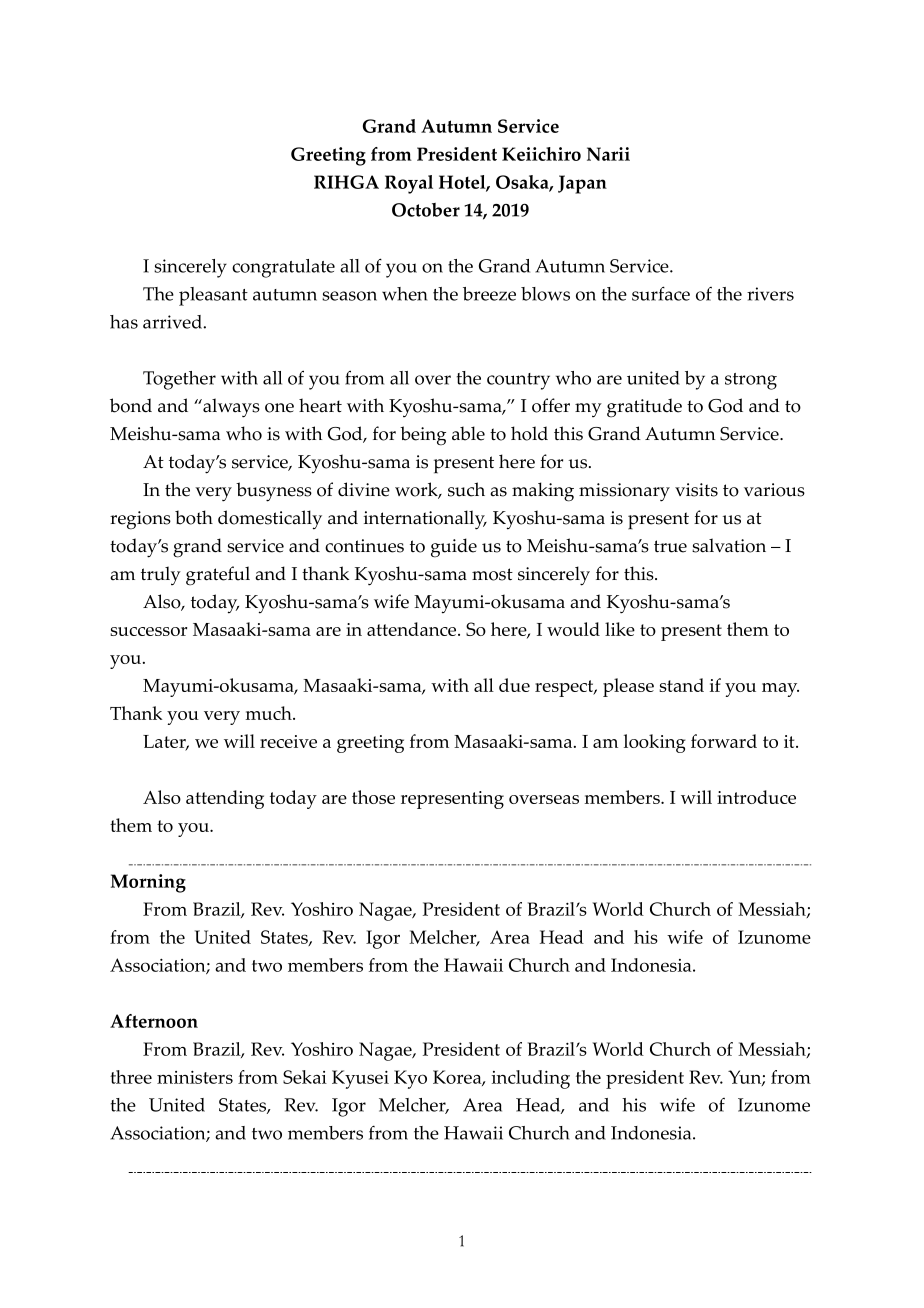  Describe the element at coordinates (756, 797) in the screenshot. I see `introduce` at that location.
